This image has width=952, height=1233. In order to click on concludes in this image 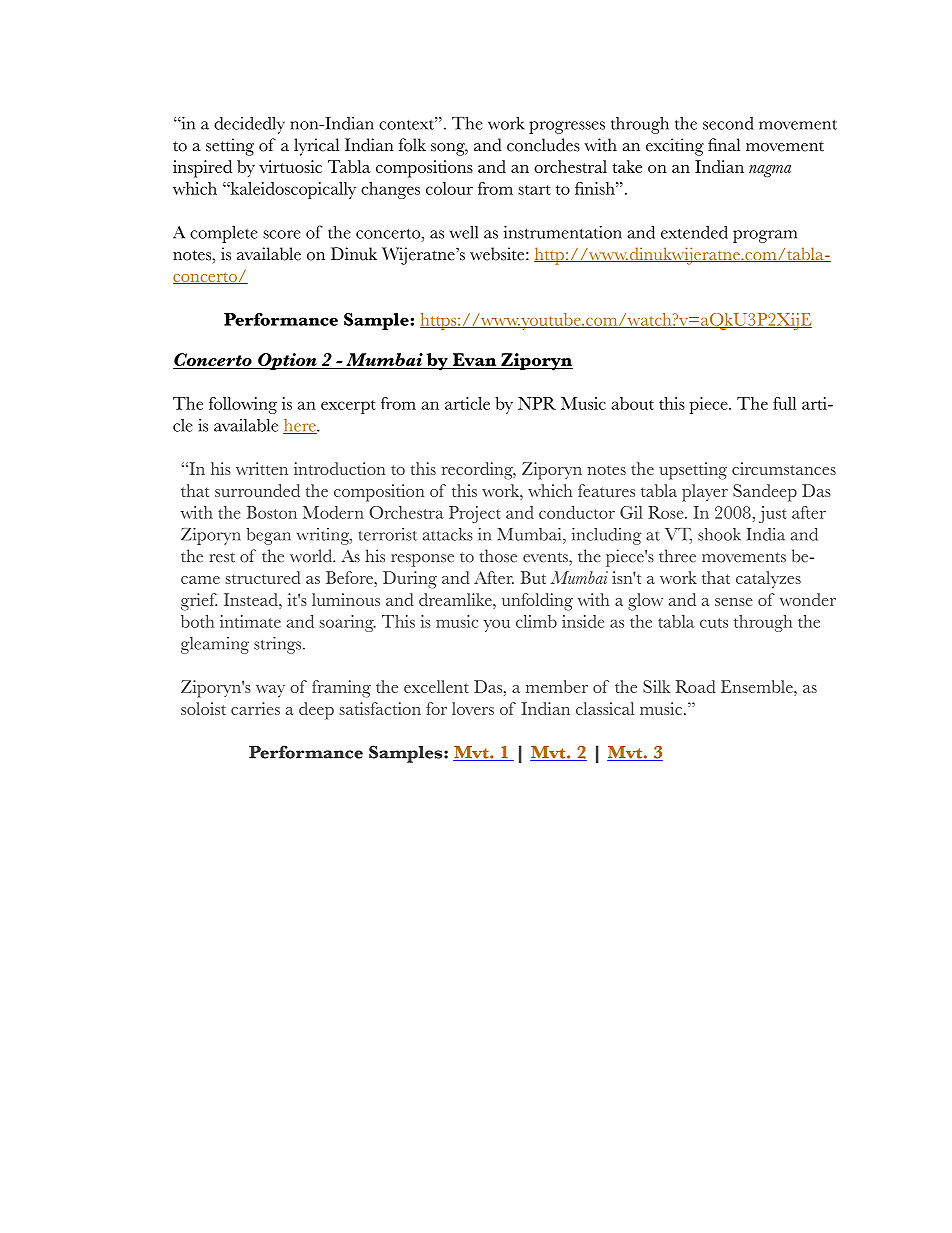, I will do `click(543, 145)`.
